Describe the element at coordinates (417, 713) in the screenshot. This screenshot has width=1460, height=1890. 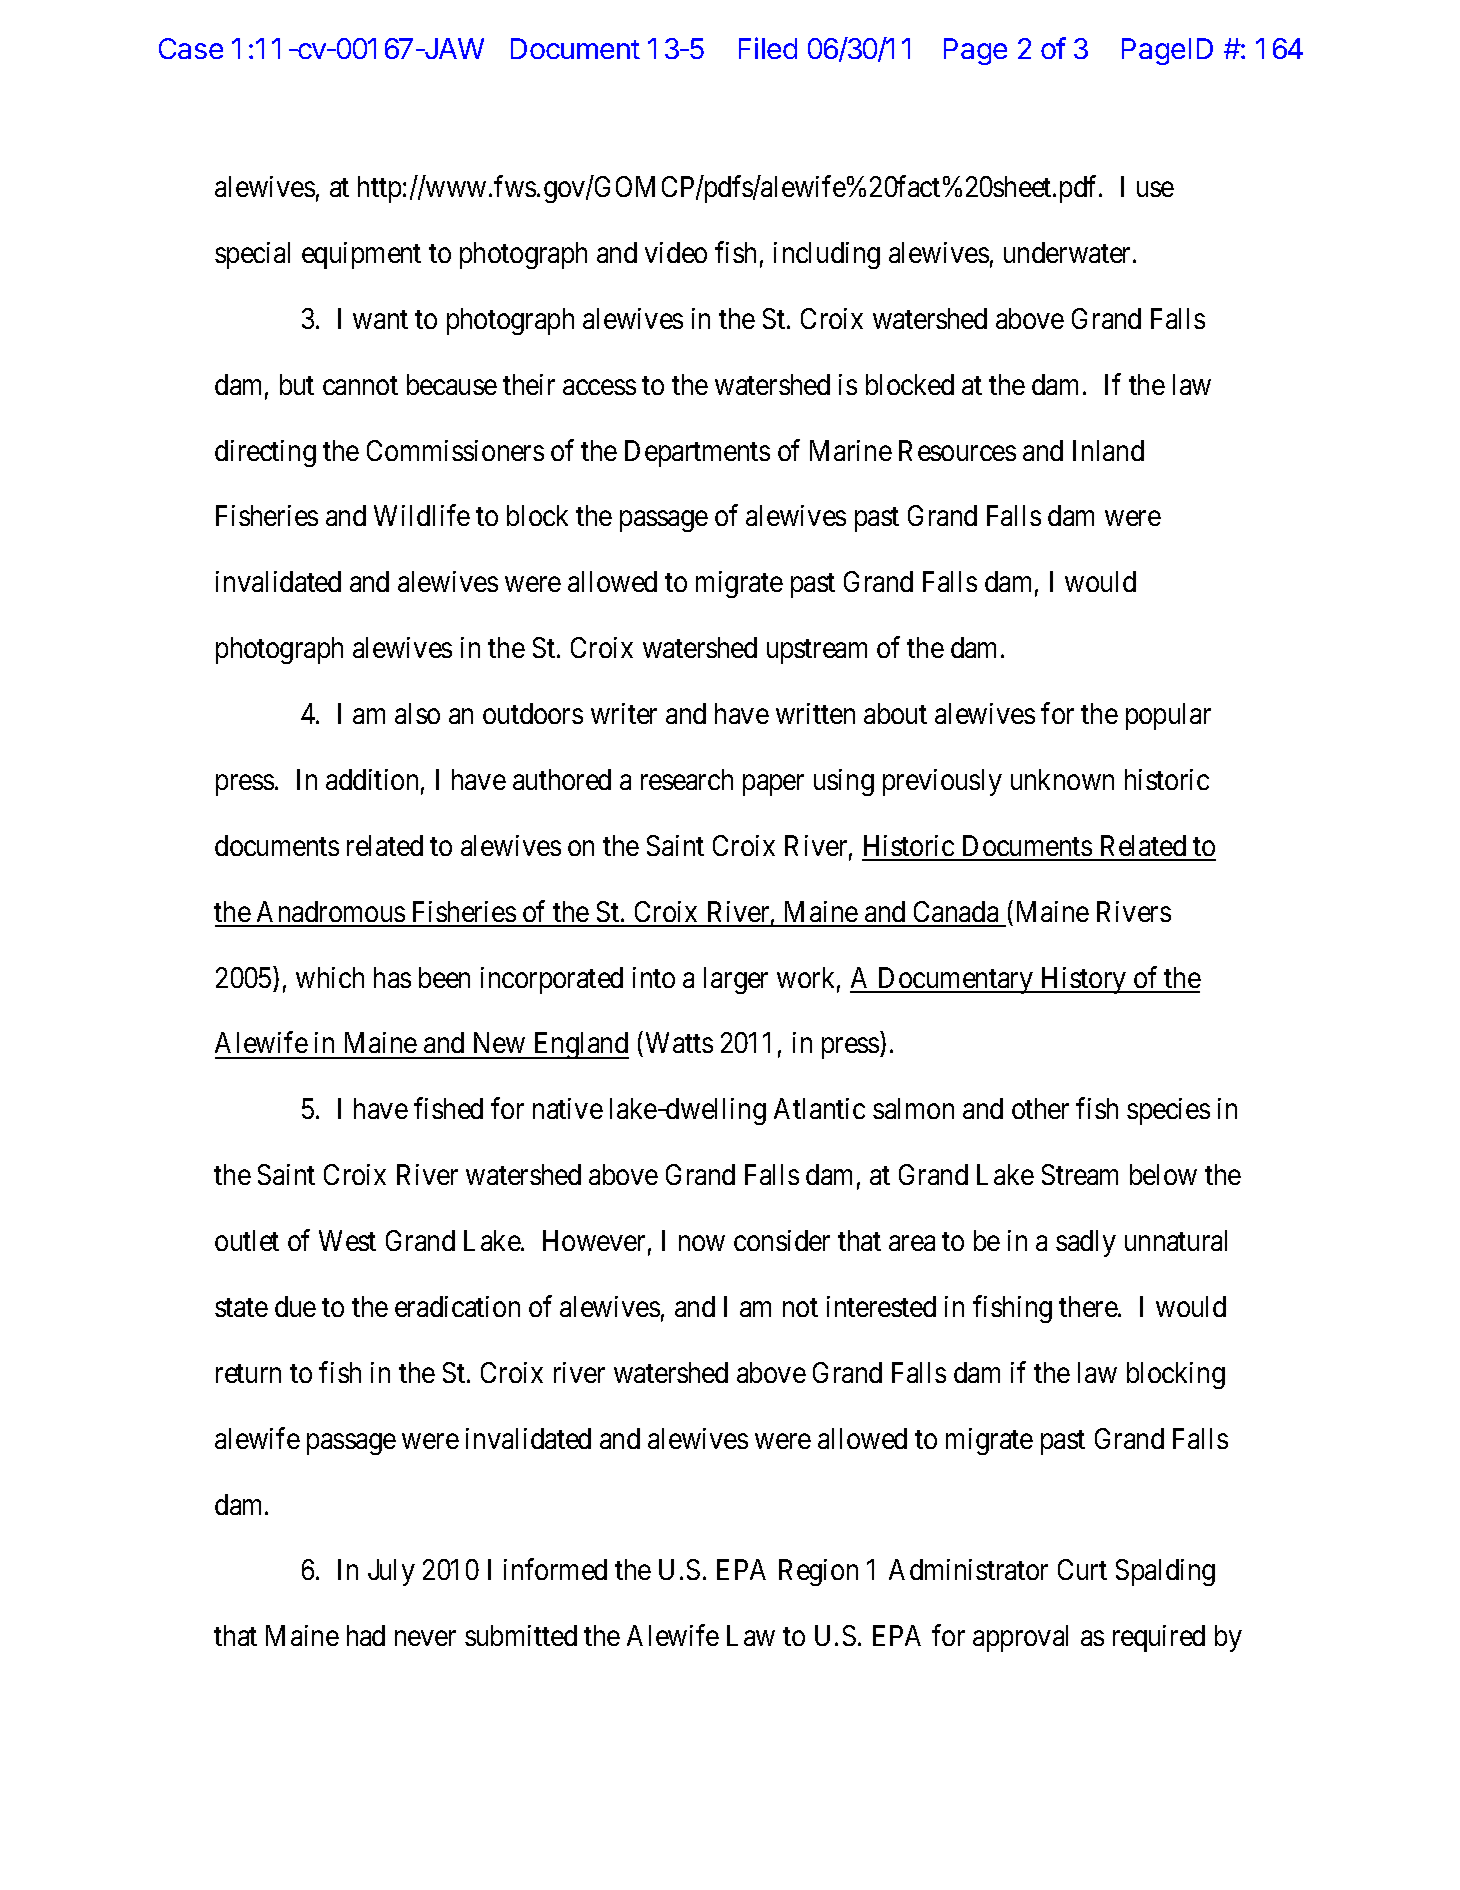
I see `also` at that location.
